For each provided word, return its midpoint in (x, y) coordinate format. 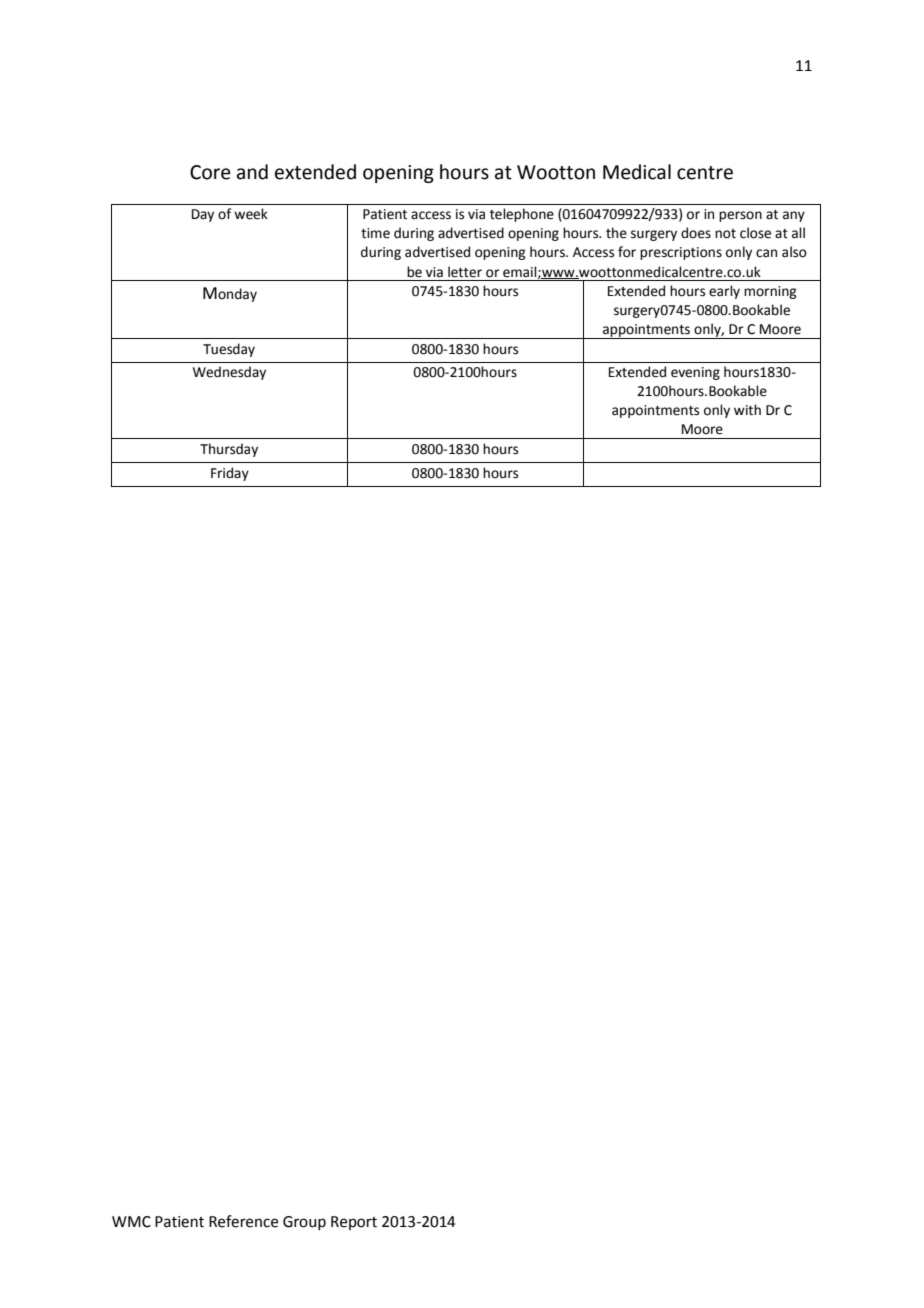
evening (695, 373)
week (251, 214)
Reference (243, 1221)
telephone (522, 215)
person (740, 216)
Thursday (229, 450)
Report (354, 1223)
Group (304, 1223)
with (747, 410)
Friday (230, 474)
